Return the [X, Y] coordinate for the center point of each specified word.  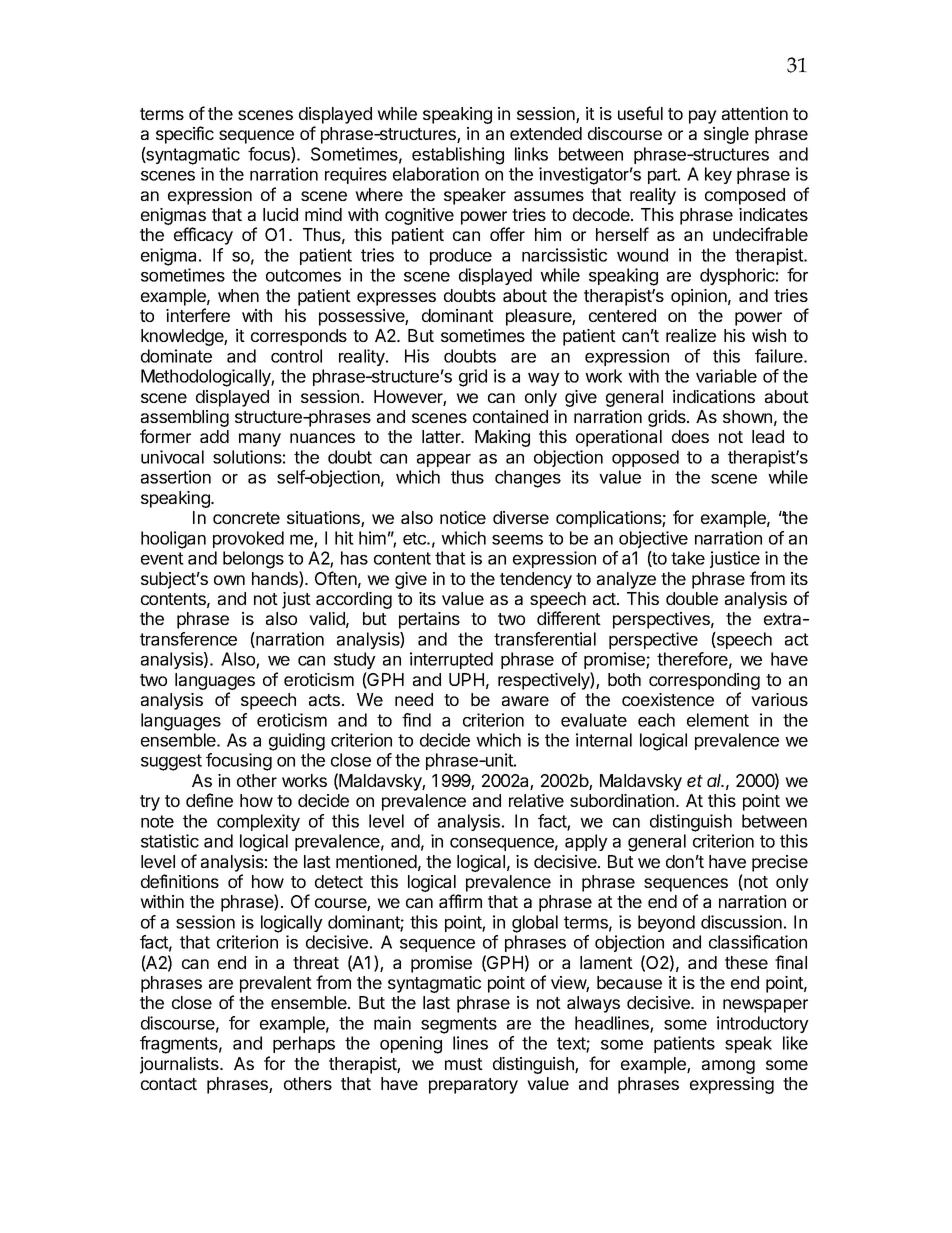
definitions [180, 881]
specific [185, 135]
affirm [460, 901]
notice [463, 517]
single [726, 135]
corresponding [704, 681]
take [688, 558]
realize [691, 335]
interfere [198, 315]
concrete [246, 518]
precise [780, 863]
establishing [458, 156]
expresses [396, 299]
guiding [297, 742]
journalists [180, 1065]
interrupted [451, 660]
